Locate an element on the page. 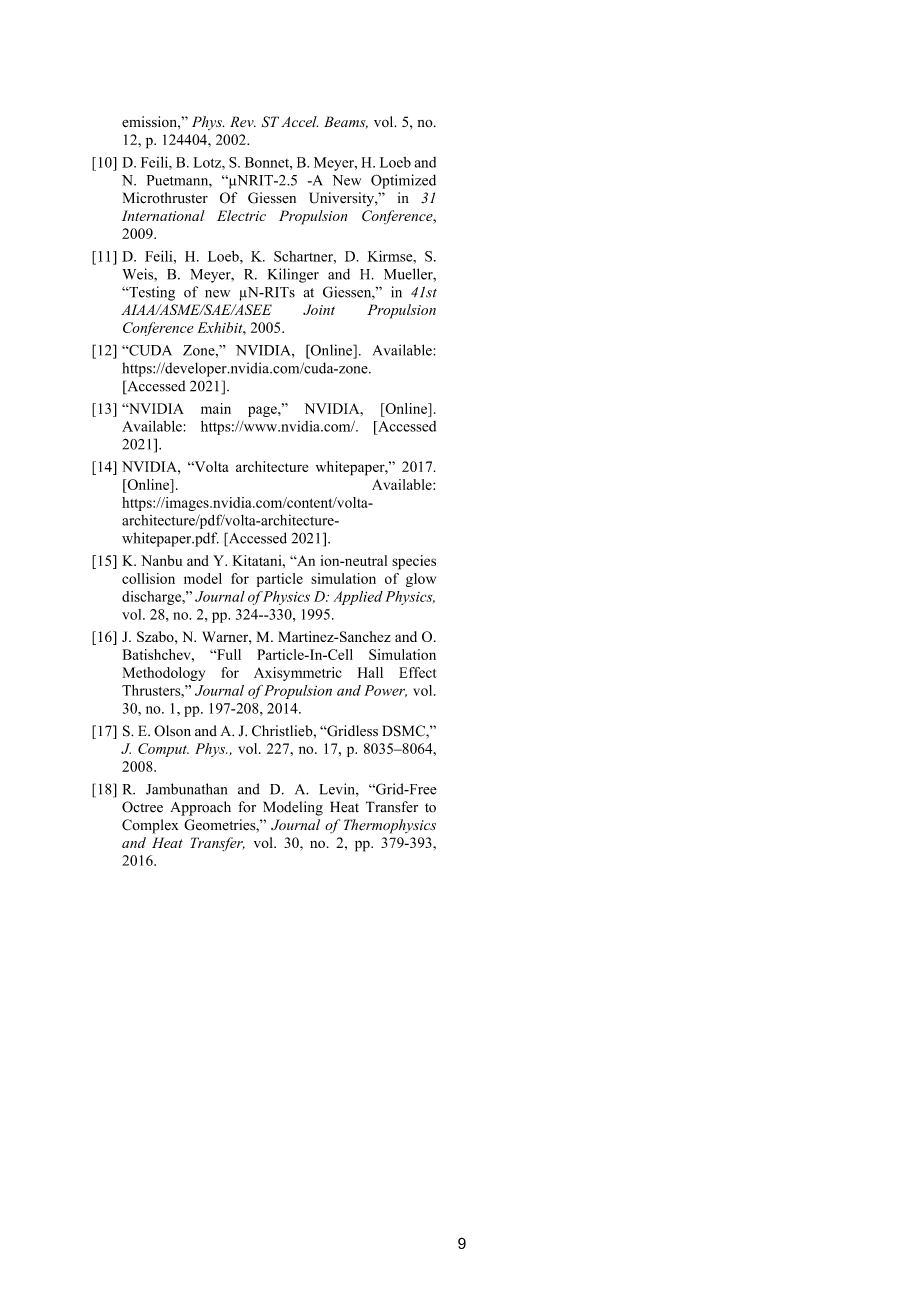 The height and width of the image is (1308, 924). International is located at coordinates (163, 215).
